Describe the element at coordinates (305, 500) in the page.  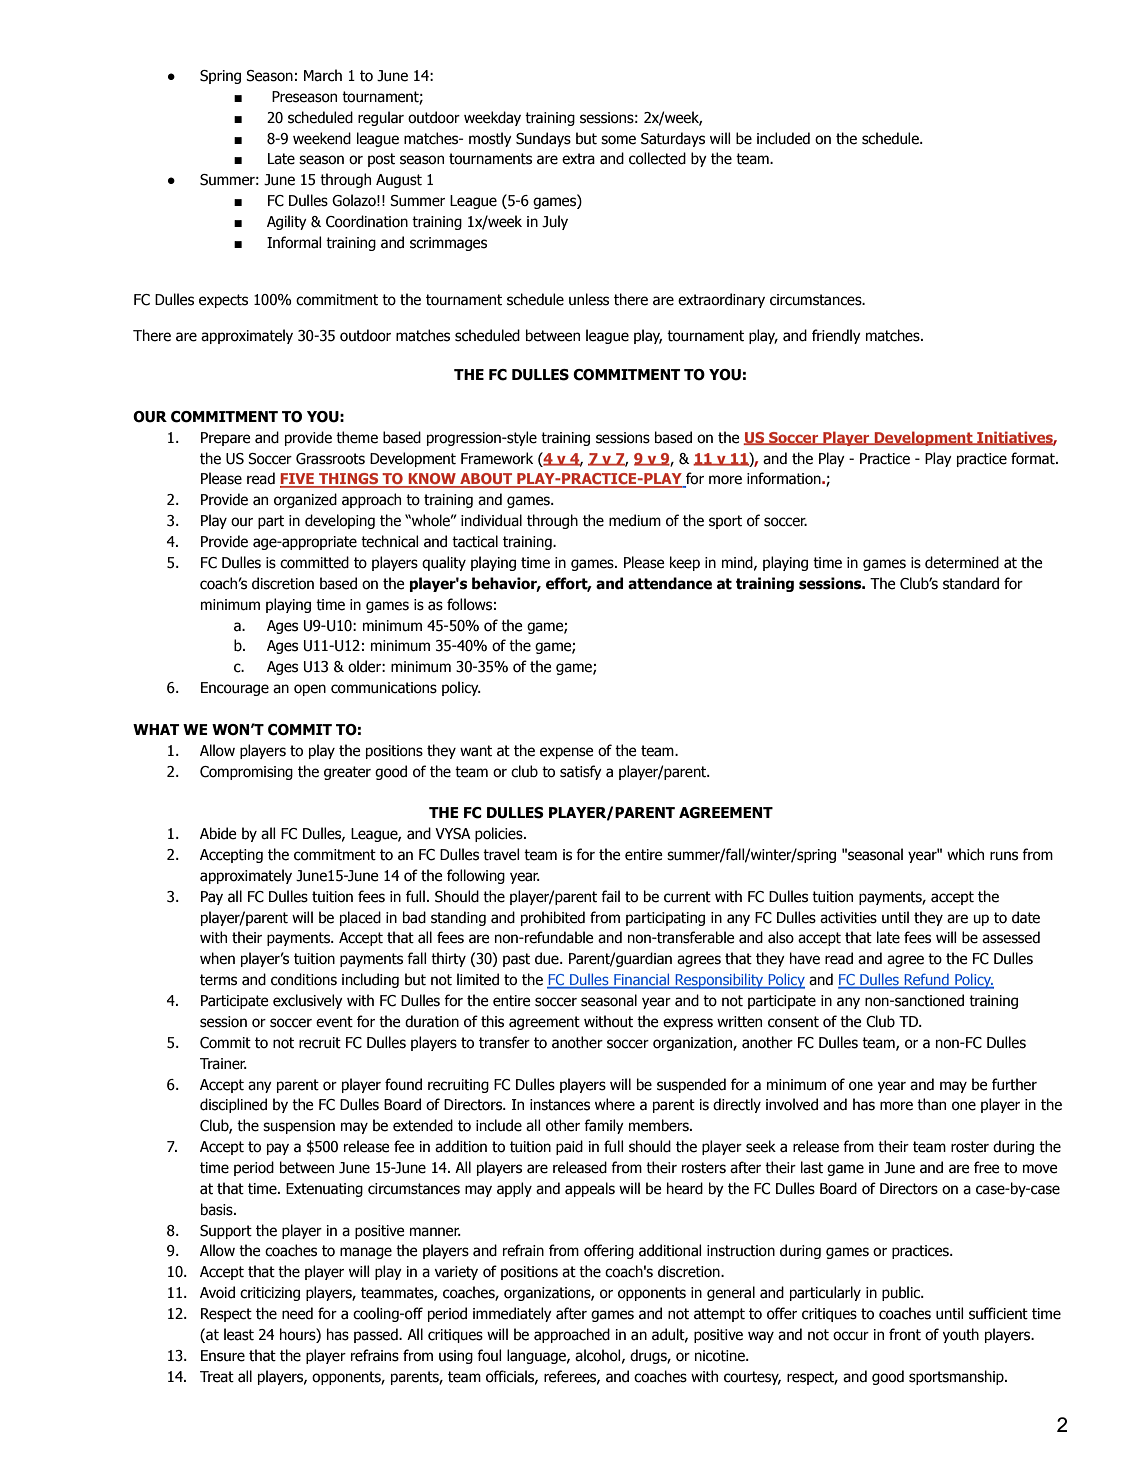
I see `organized` at that location.
